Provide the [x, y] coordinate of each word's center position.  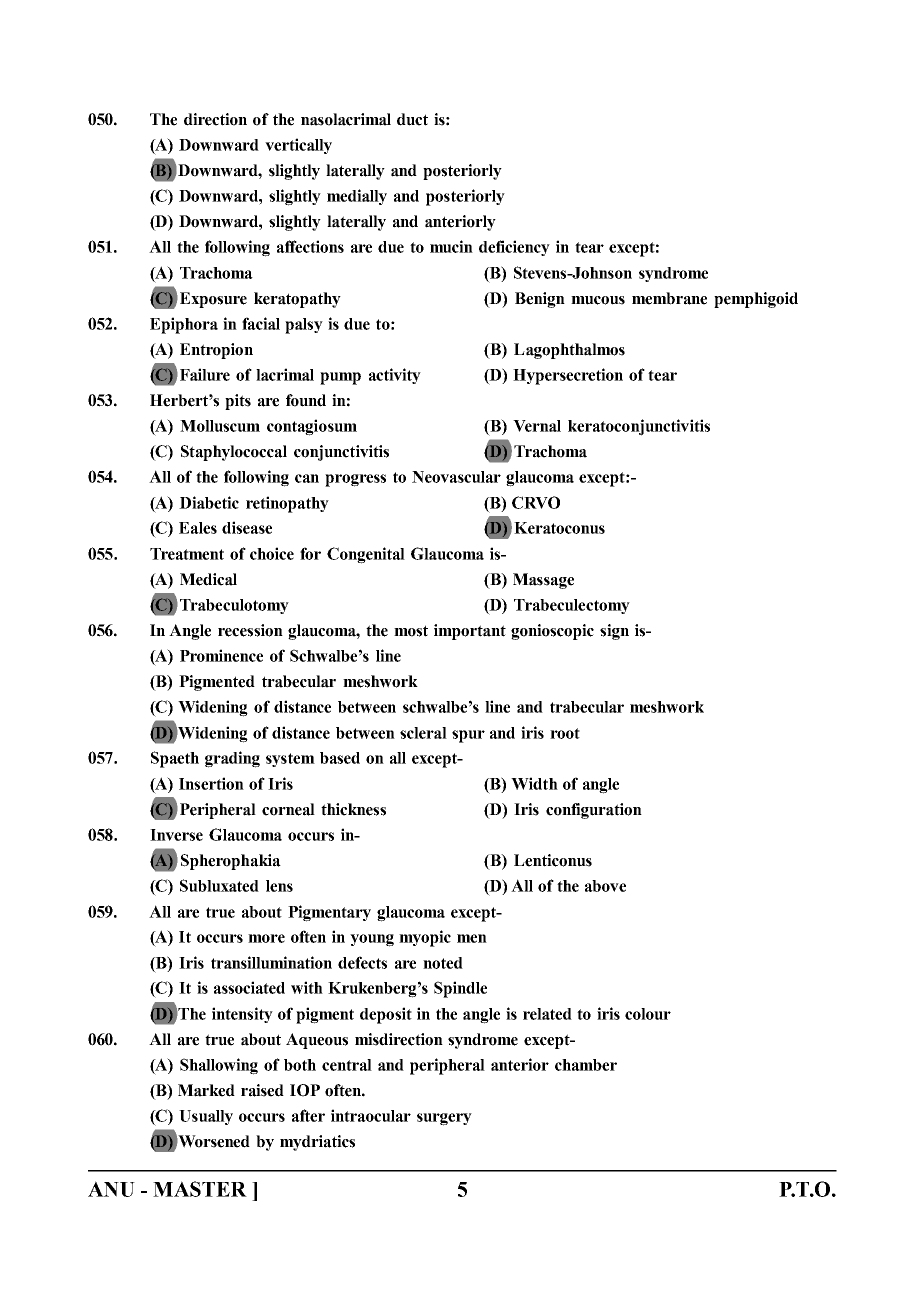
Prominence [221, 655]
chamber [586, 1065]
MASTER [200, 1189]
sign [614, 632]
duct [412, 119]
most [411, 631]
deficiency [514, 248]
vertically [298, 146]
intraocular [371, 1115]
